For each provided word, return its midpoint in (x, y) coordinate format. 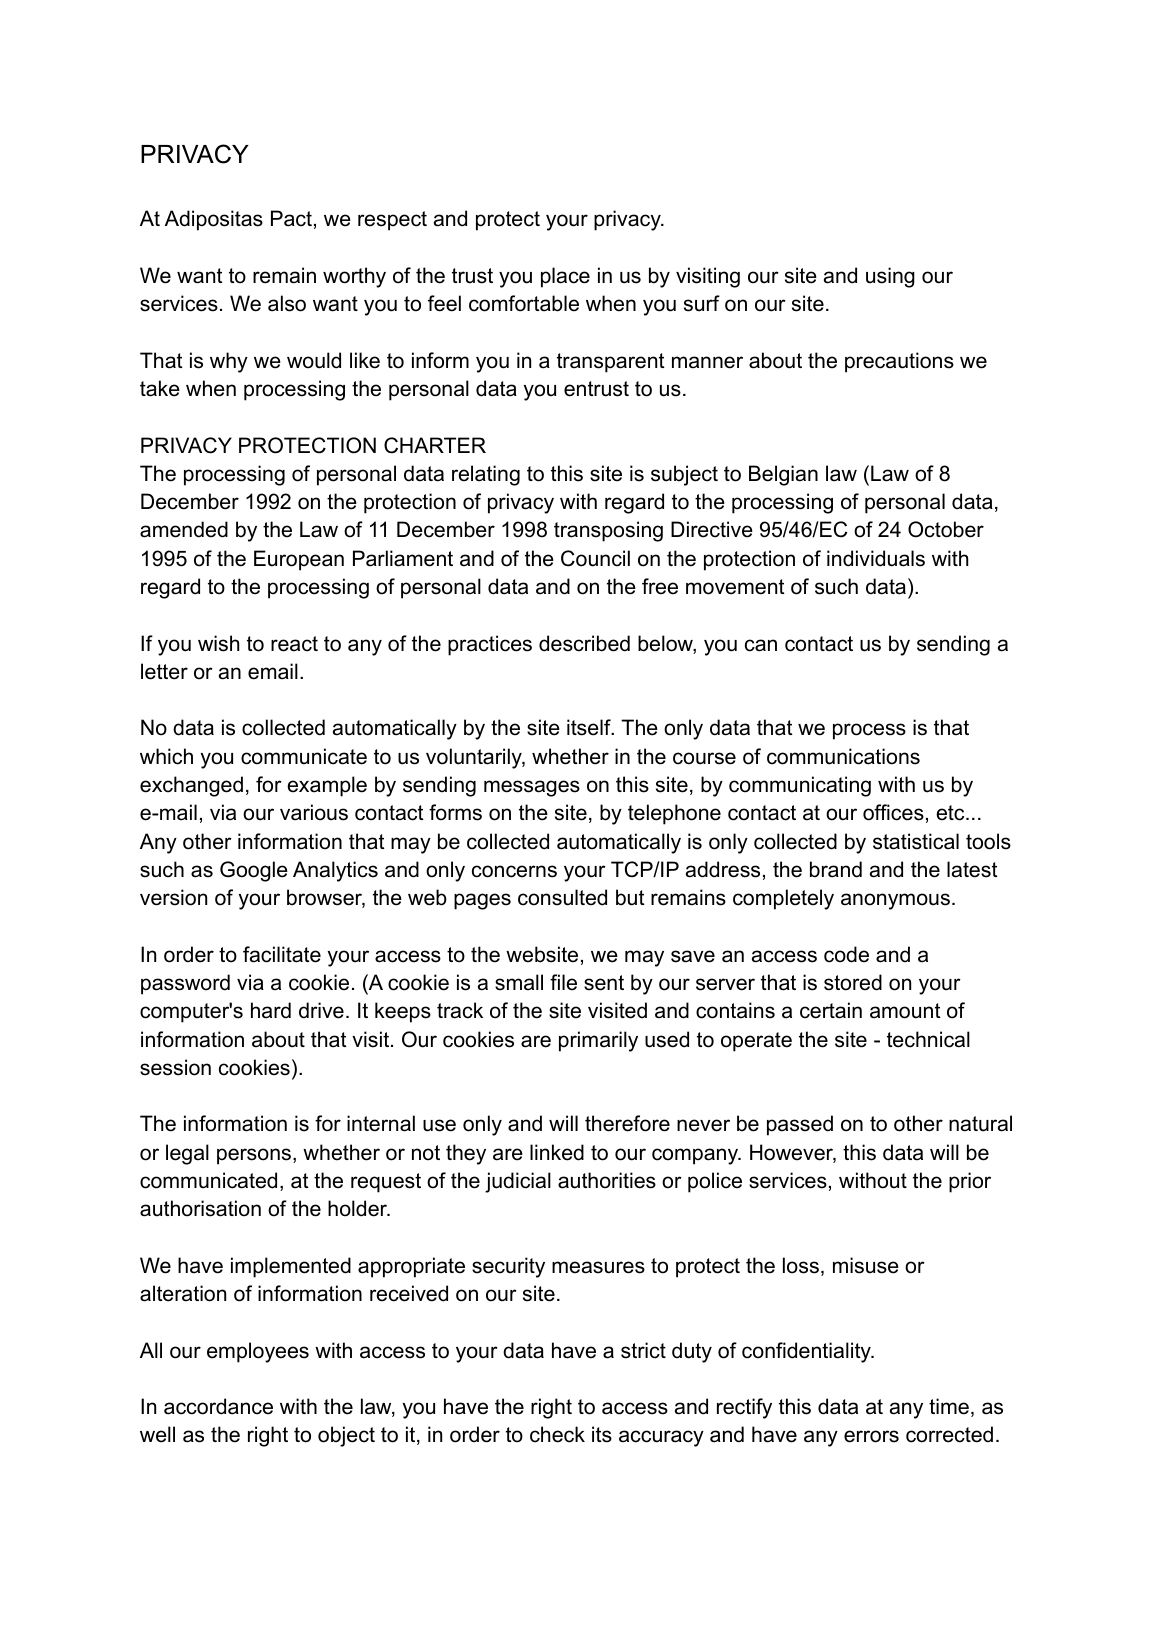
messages (532, 788)
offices (893, 812)
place (565, 277)
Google (254, 871)
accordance (218, 1406)
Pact (291, 218)
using (890, 277)
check (557, 1434)
